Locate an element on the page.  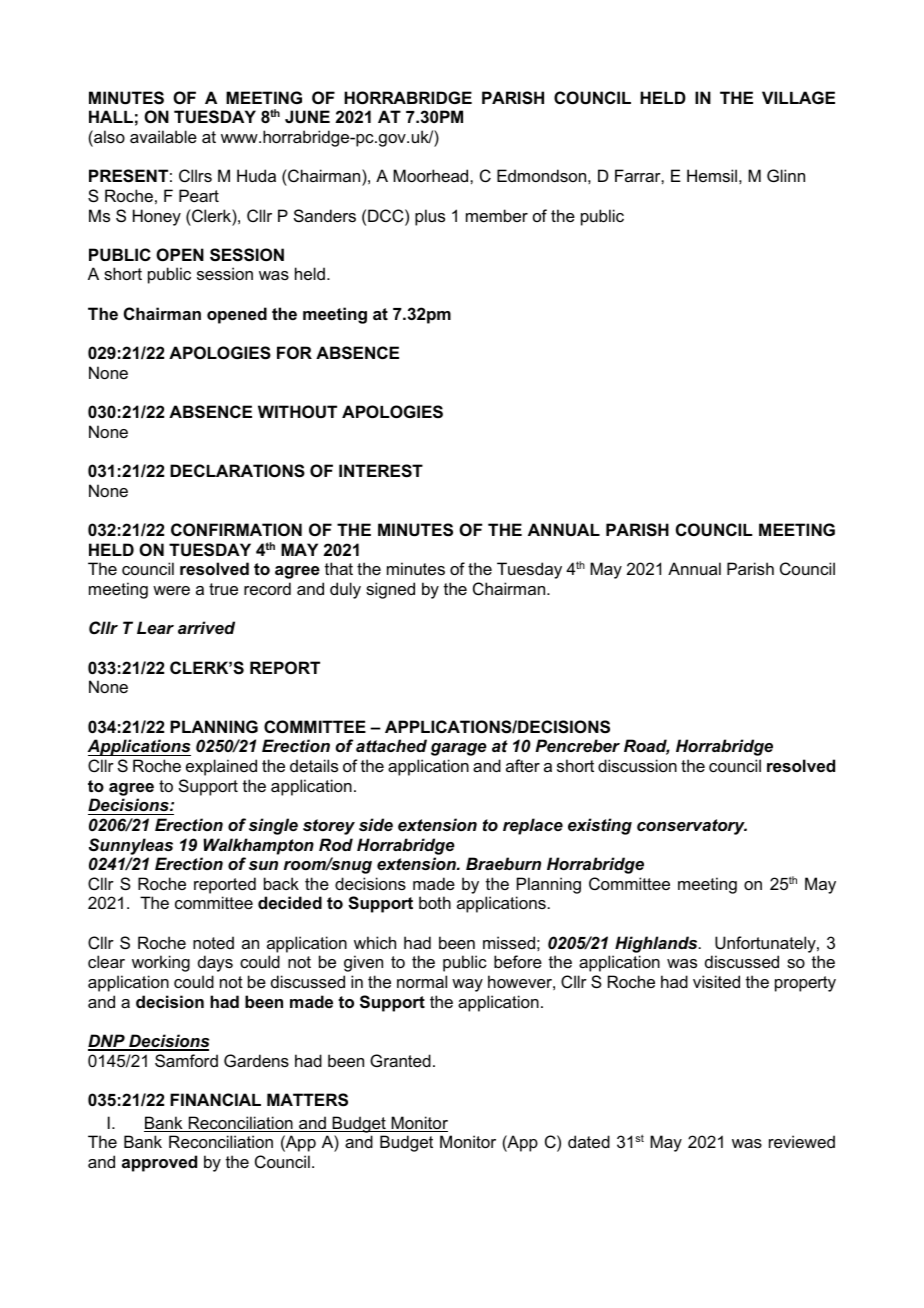
available is located at coordinates (163, 136).
